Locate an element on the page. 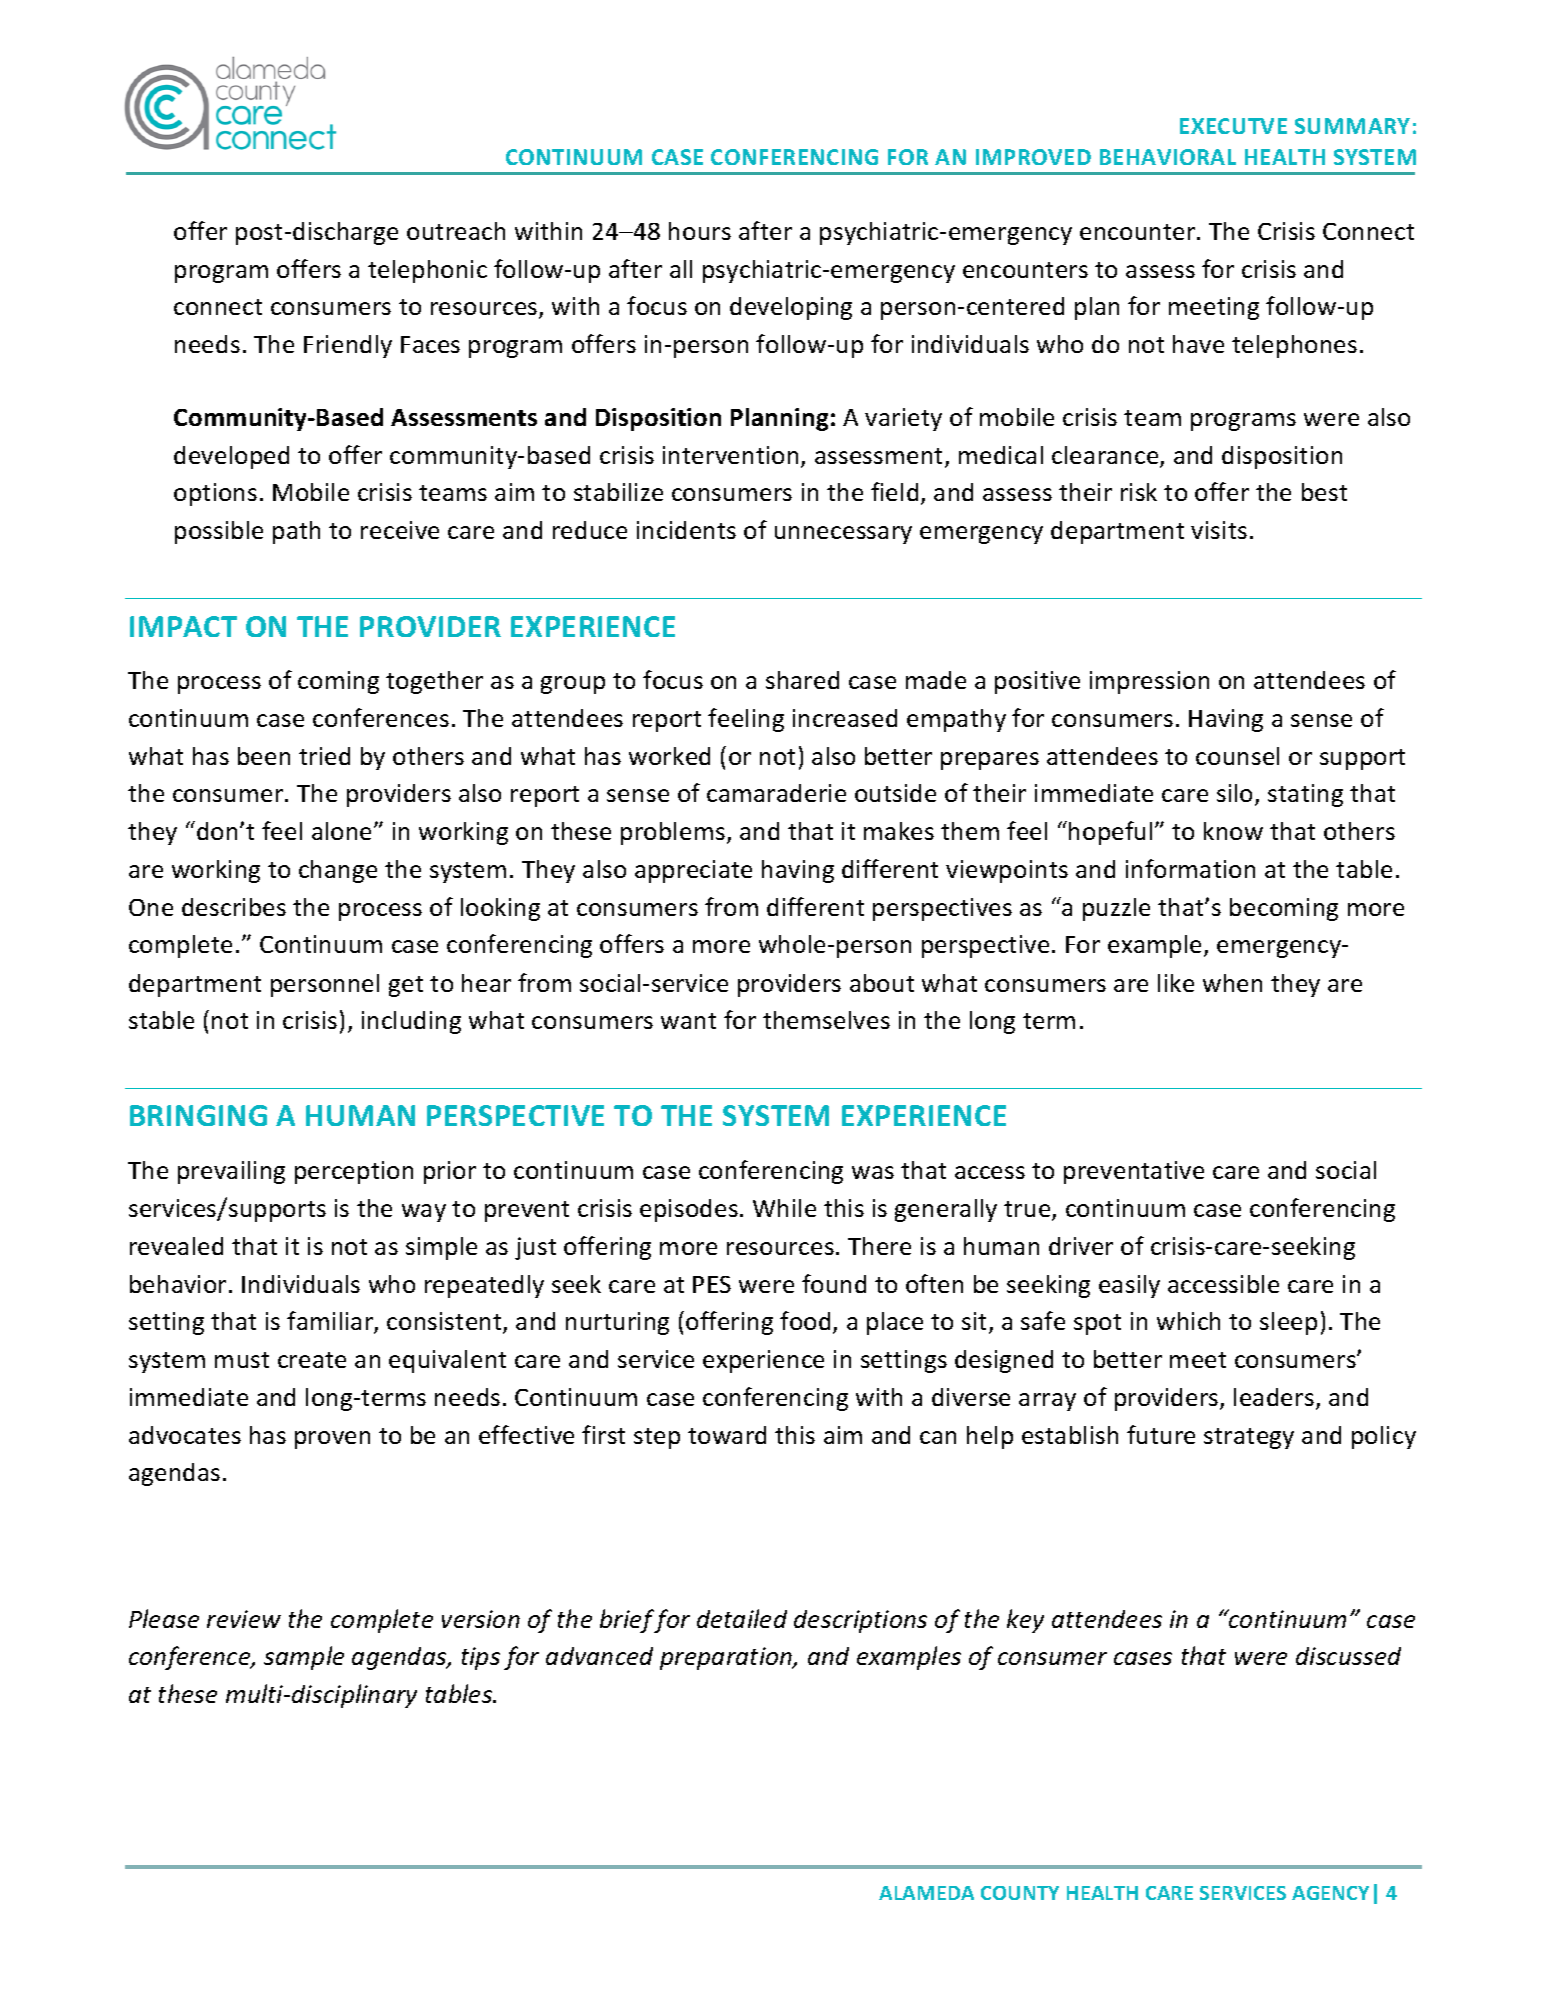 This page has height=1995, width=1542. While is located at coordinates (784, 1208).
